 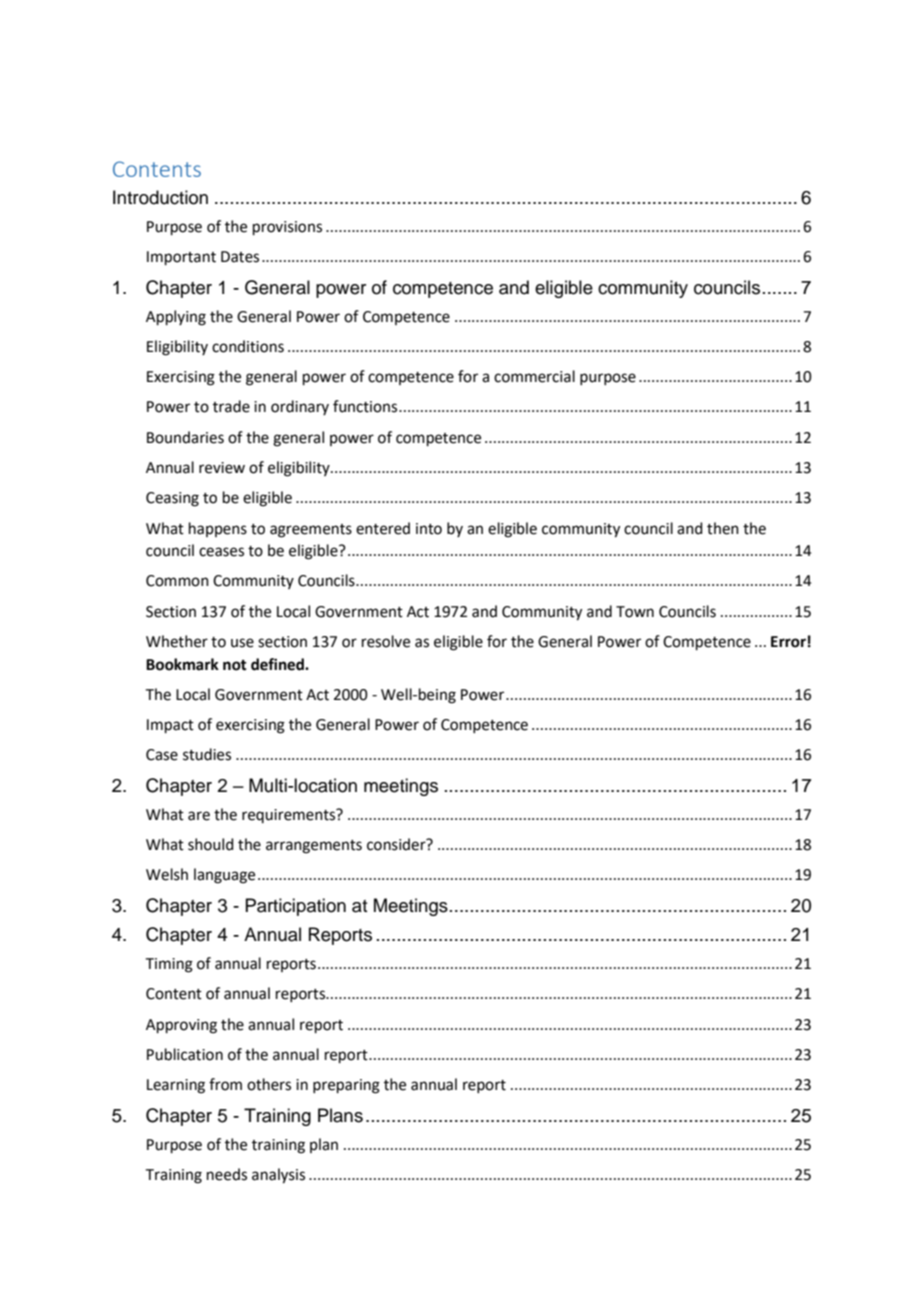 What do you see at coordinates (397, 844) in the image?
I see `consider` at bounding box center [397, 844].
